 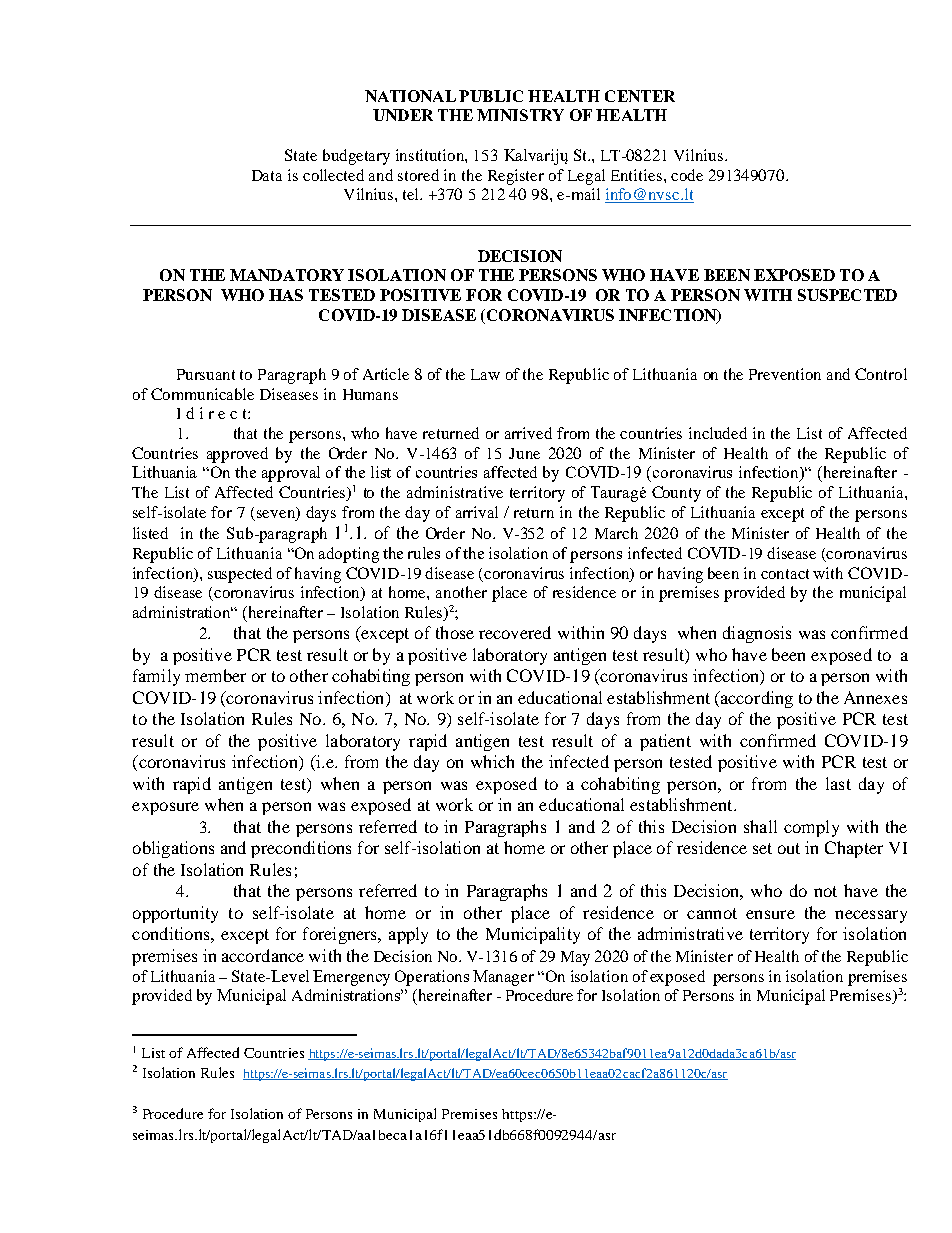 What do you see at coordinates (485, 374) in the image?
I see `Law` at bounding box center [485, 374].
